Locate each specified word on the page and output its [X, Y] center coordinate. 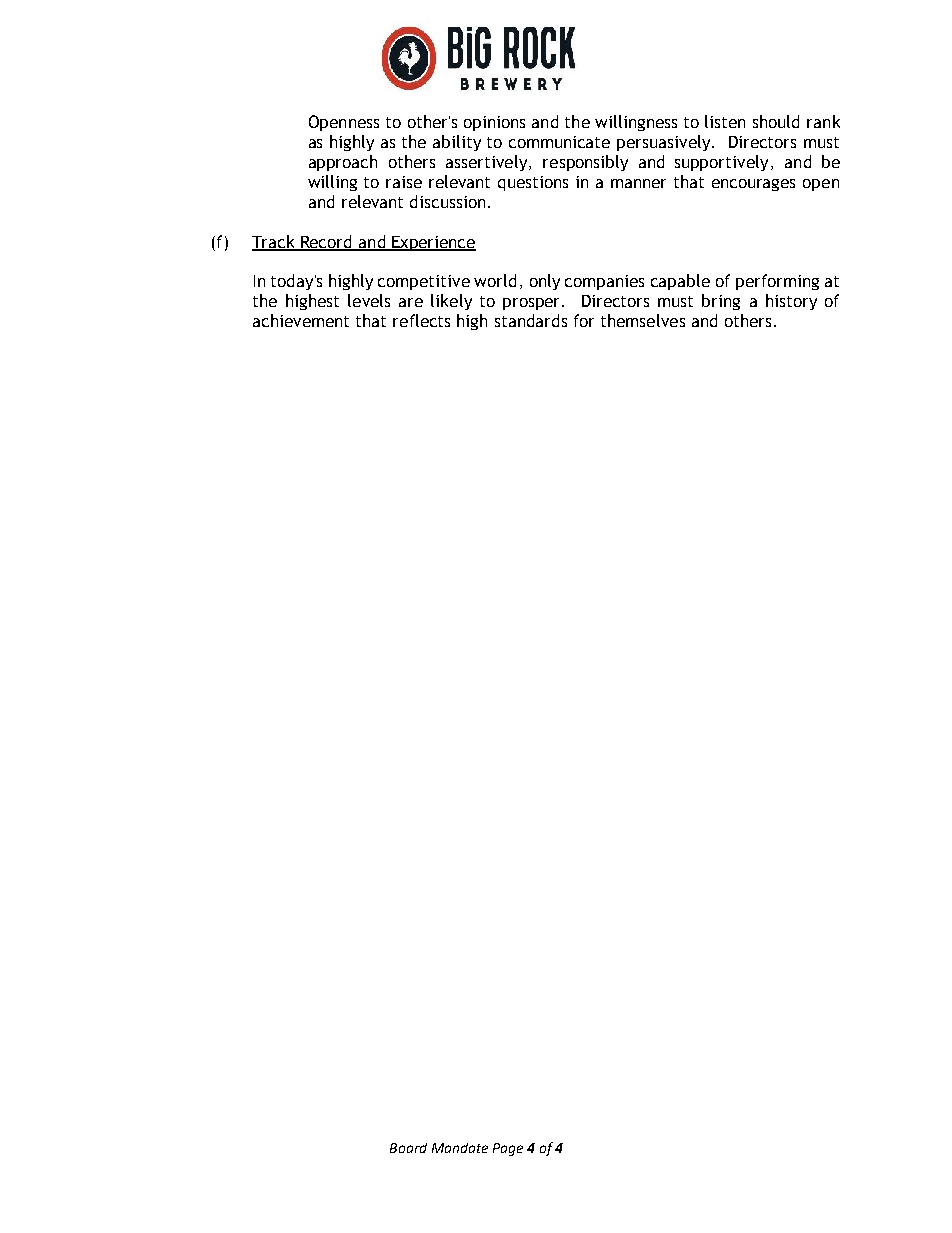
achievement [301, 320]
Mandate [460, 1148]
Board [408, 1148]
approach [343, 163]
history [791, 302]
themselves [643, 320]
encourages [753, 185]
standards [531, 320]
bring [721, 302]
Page [508, 1149]
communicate [559, 142]
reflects [421, 320]
